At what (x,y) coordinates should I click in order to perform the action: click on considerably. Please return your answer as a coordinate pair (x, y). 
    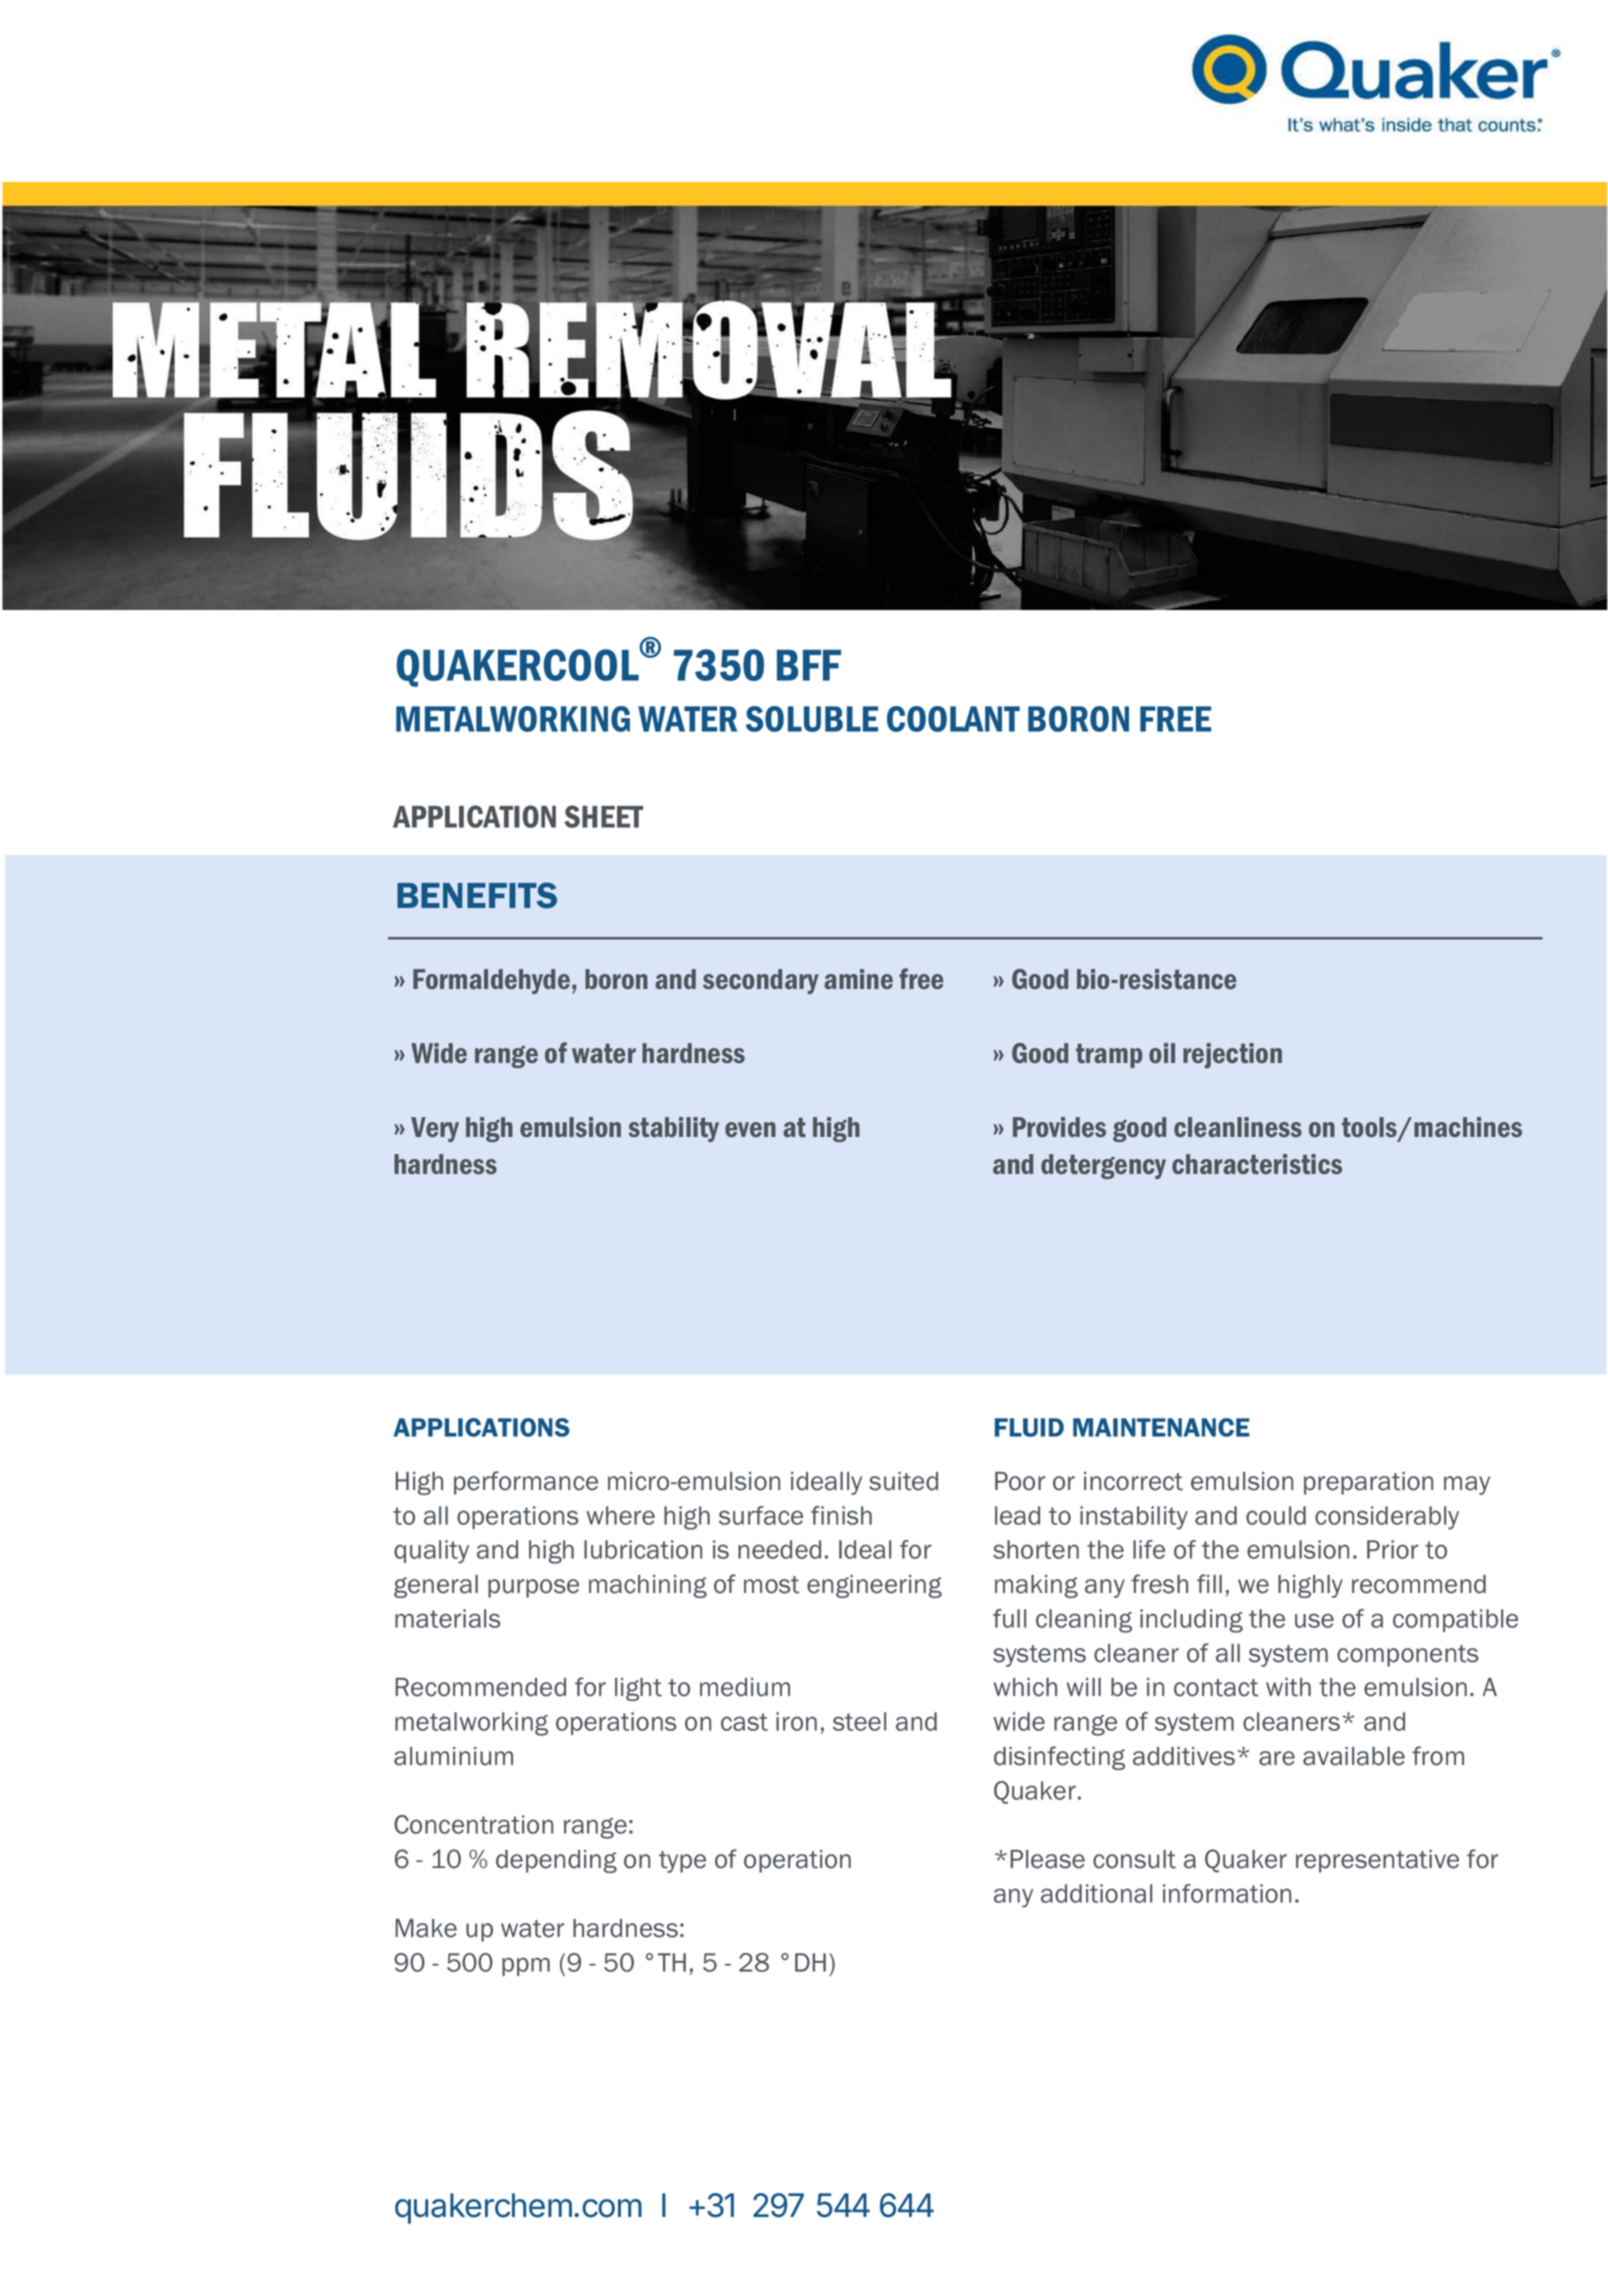
    Looking at the image, I should click on (1387, 1518).
